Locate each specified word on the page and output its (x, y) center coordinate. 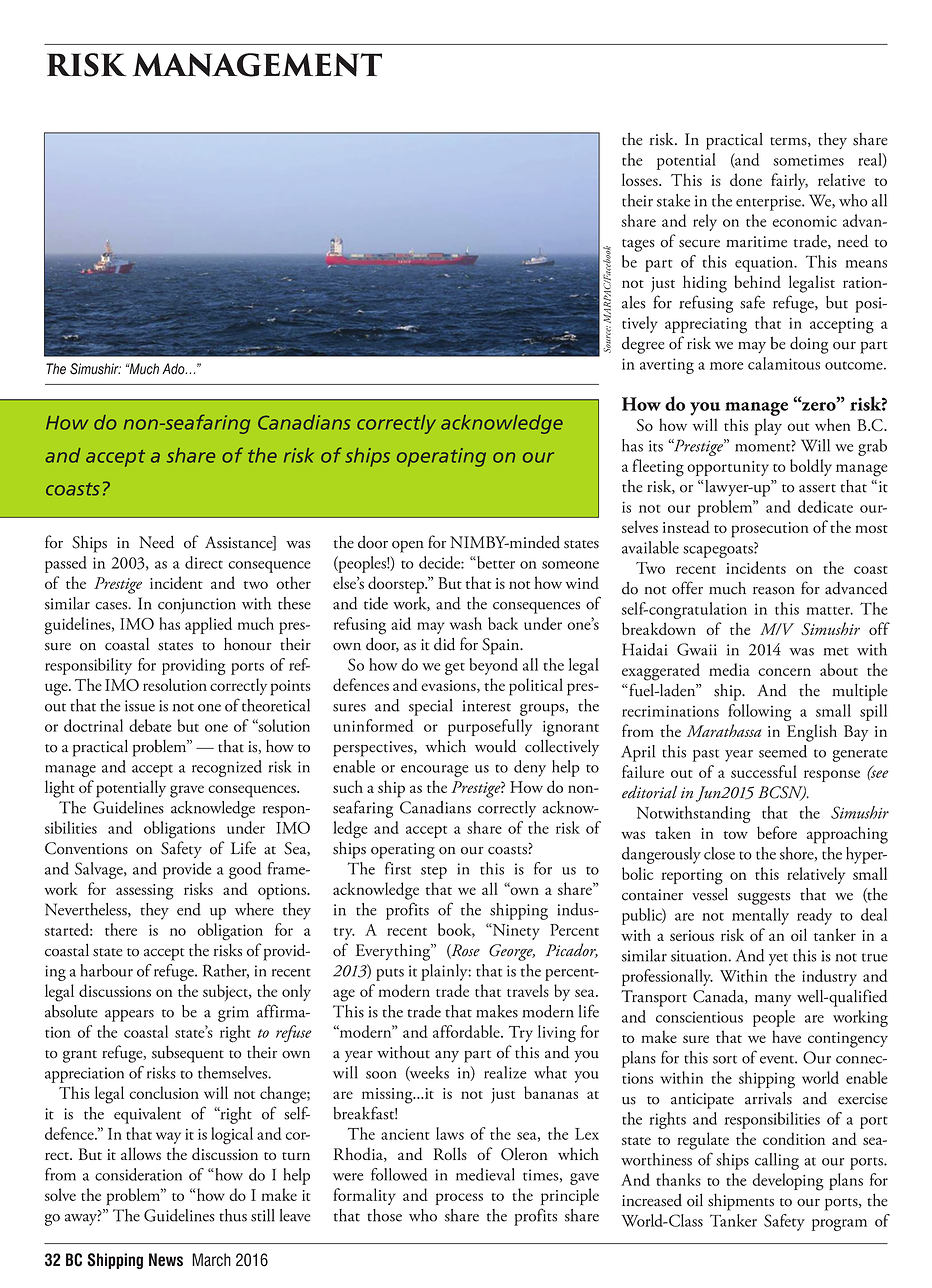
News (166, 1260)
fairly (789, 181)
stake (673, 200)
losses (641, 179)
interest (487, 706)
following (759, 712)
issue (140, 706)
